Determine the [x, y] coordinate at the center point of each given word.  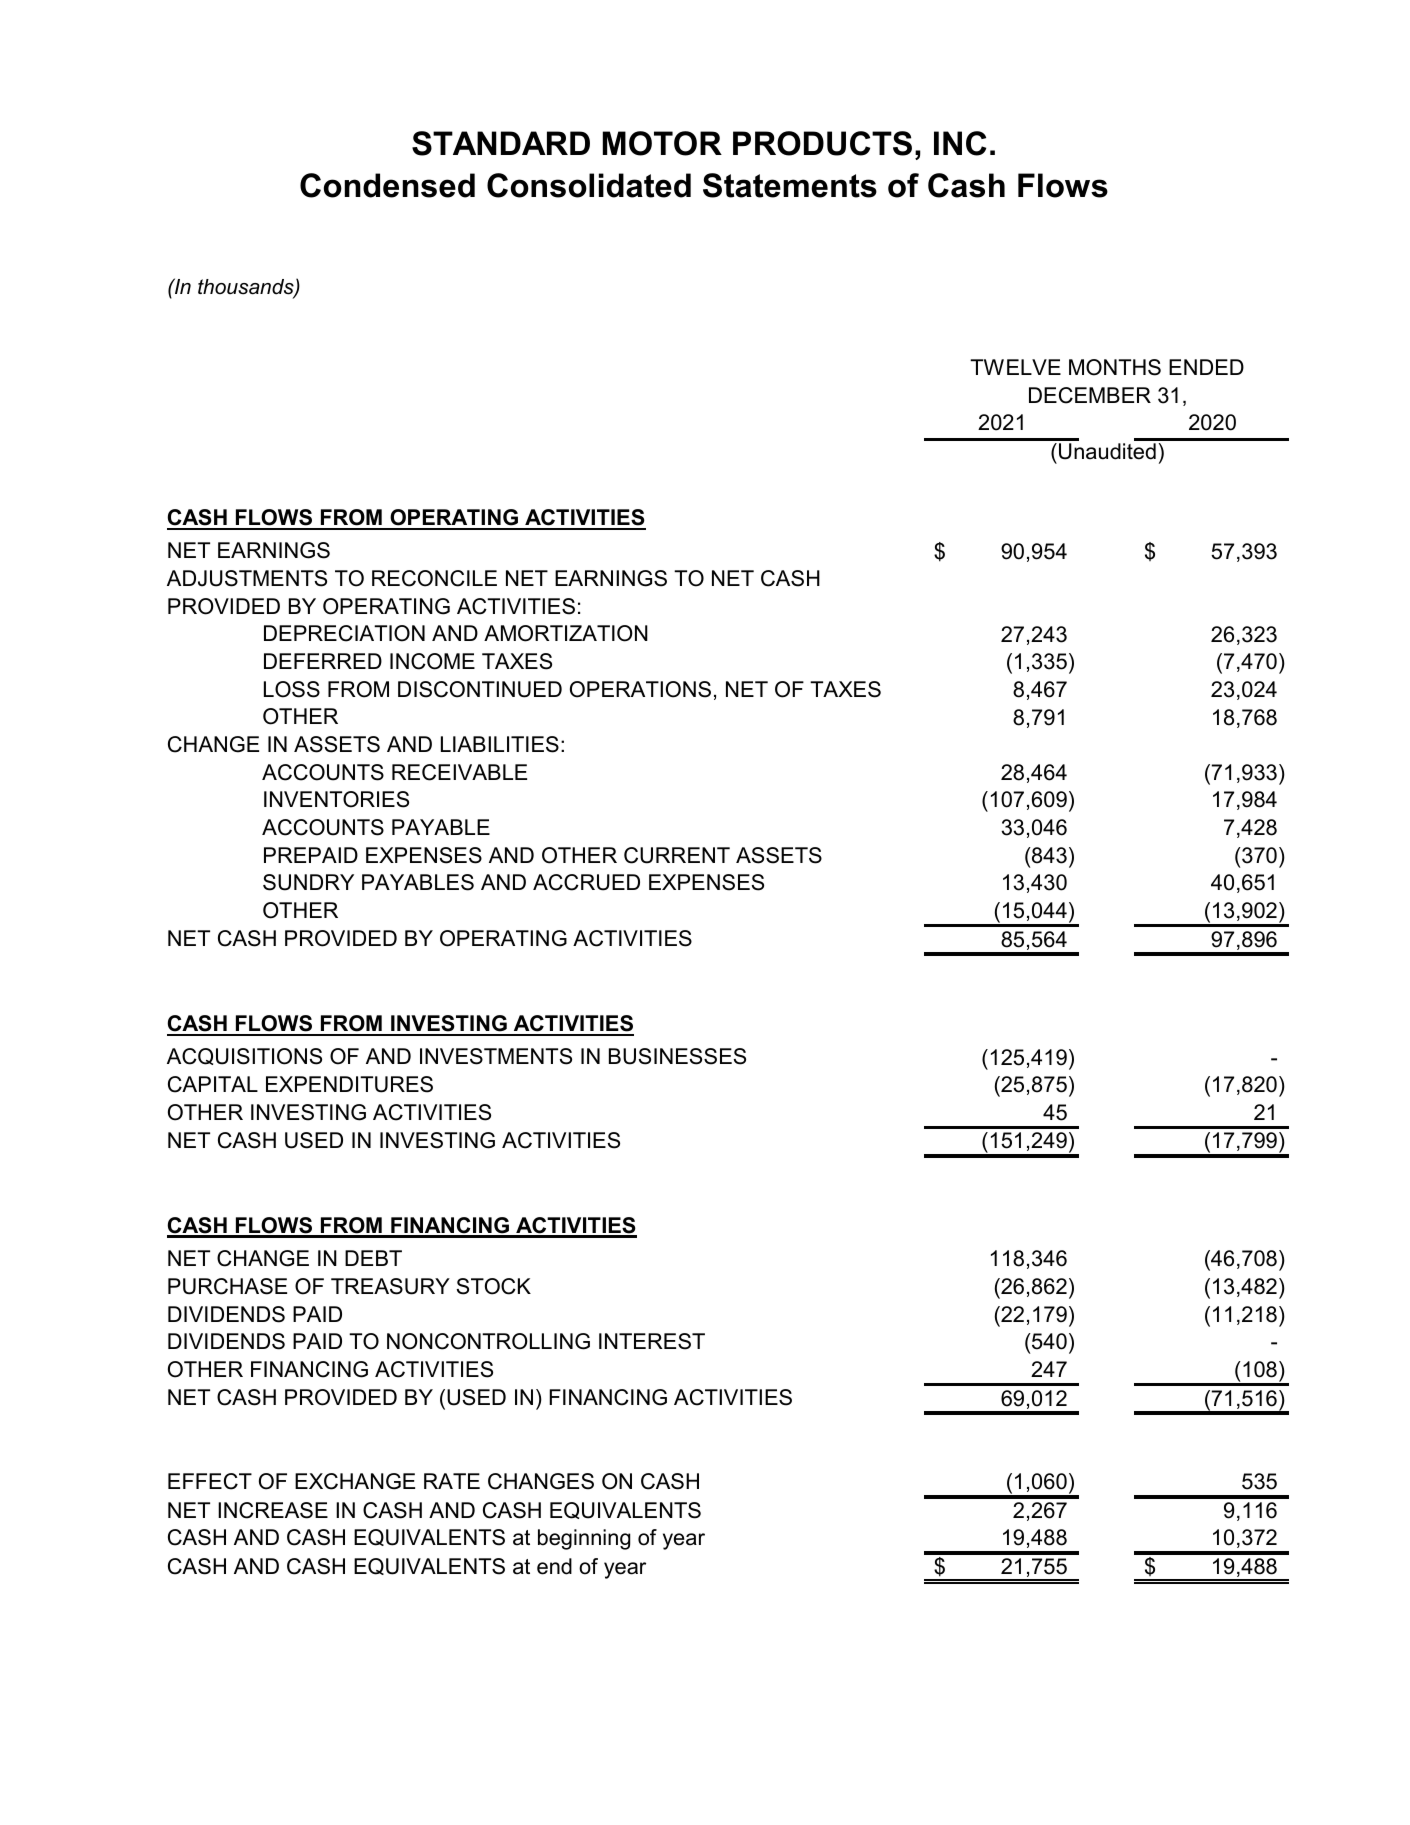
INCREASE [273, 1510]
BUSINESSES [677, 1056]
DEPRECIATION [344, 633]
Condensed [387, 185]
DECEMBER [1090, 395]
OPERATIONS [640, 689]
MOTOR [662, 143]
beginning [584, 1539]
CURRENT [677, 855]
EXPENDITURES [349, 1084]
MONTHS [1115, 367]
